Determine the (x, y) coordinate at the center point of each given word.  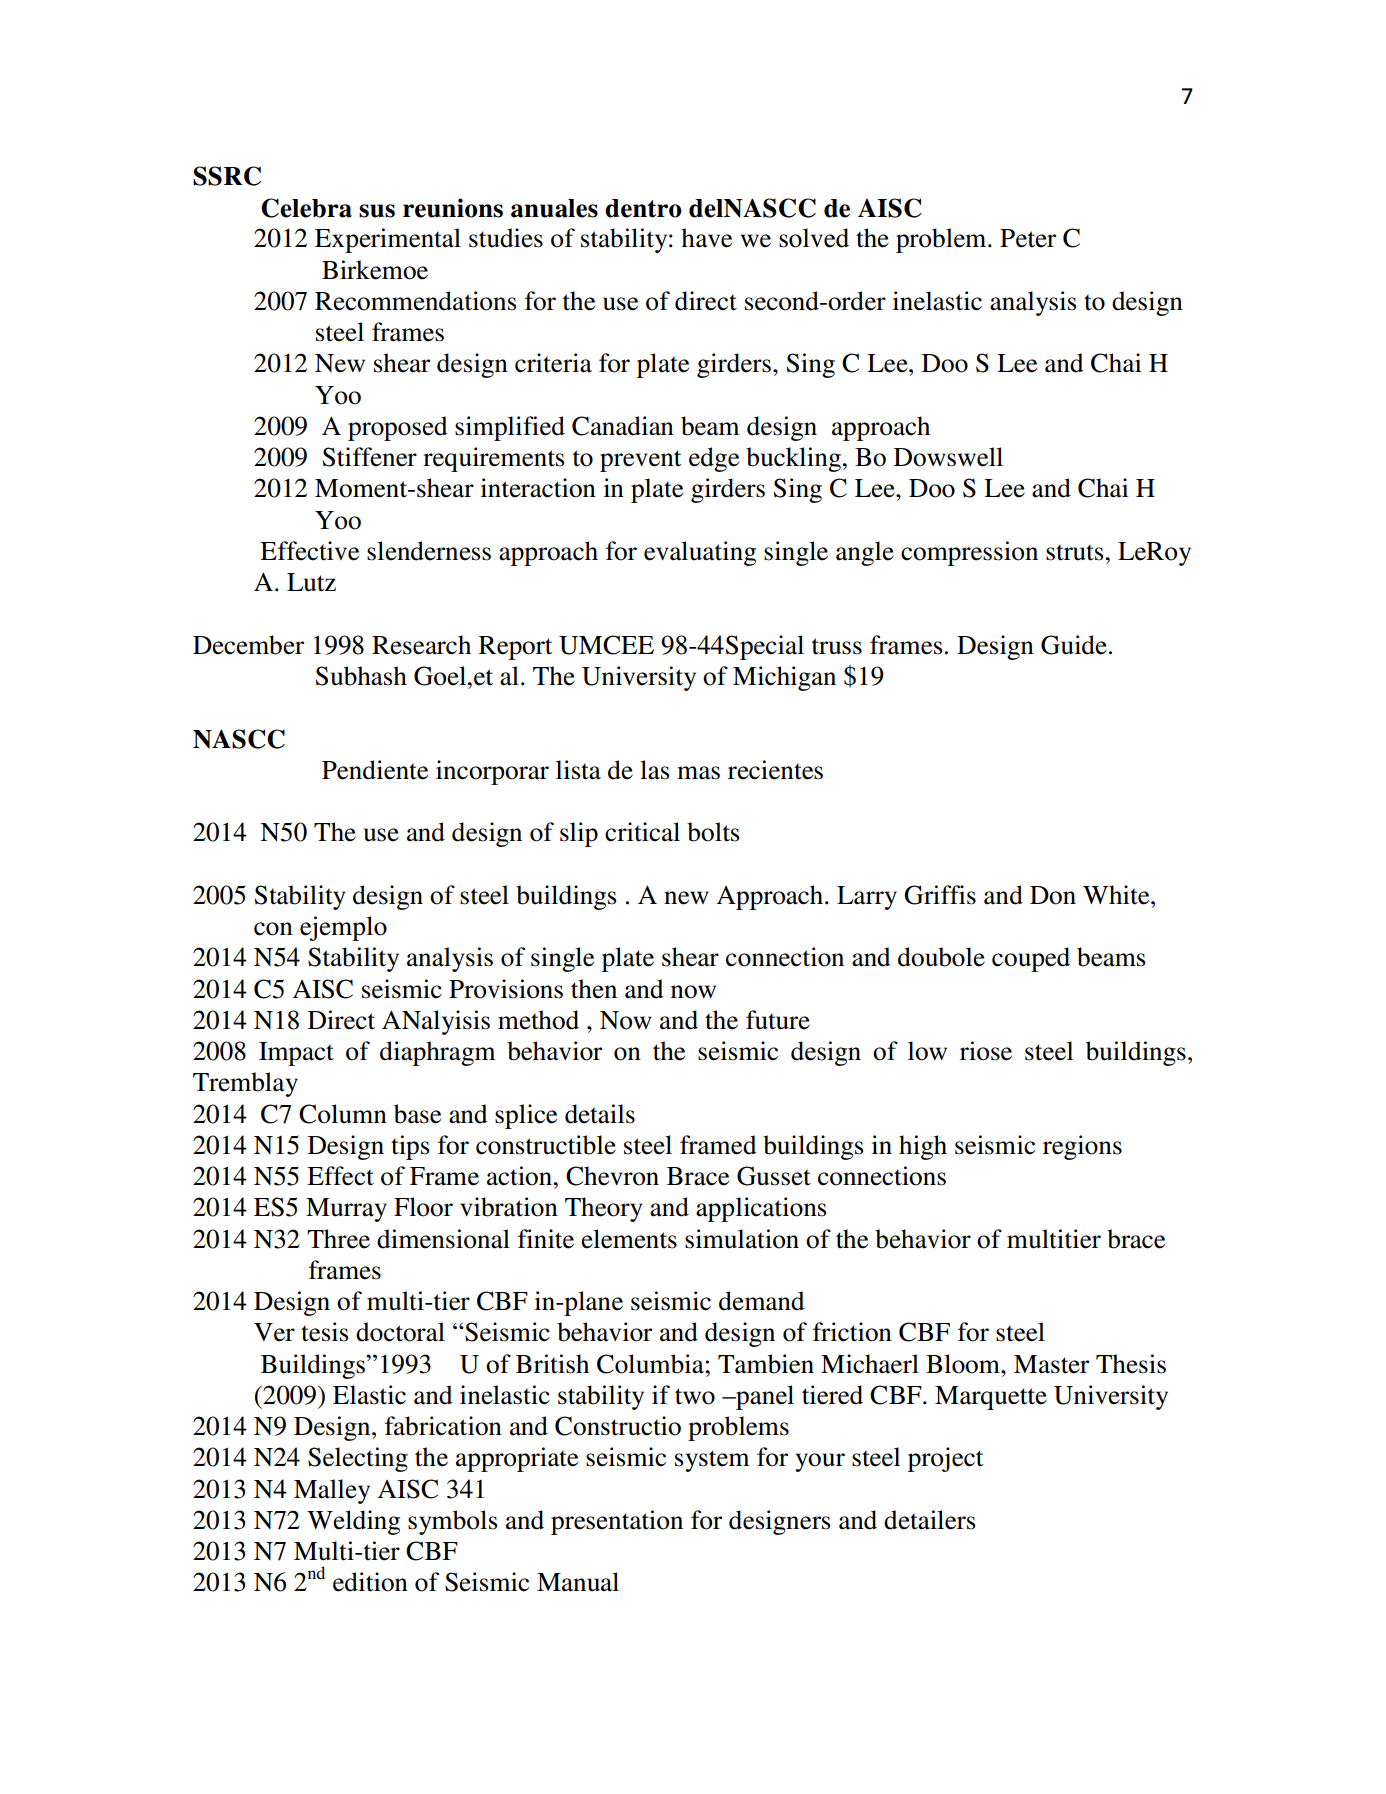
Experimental (388, 240)
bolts (713, 832)
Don (1053, 895)
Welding (353, 1522)
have (706, 238)
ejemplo (343, 928)
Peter (1028, 238)
